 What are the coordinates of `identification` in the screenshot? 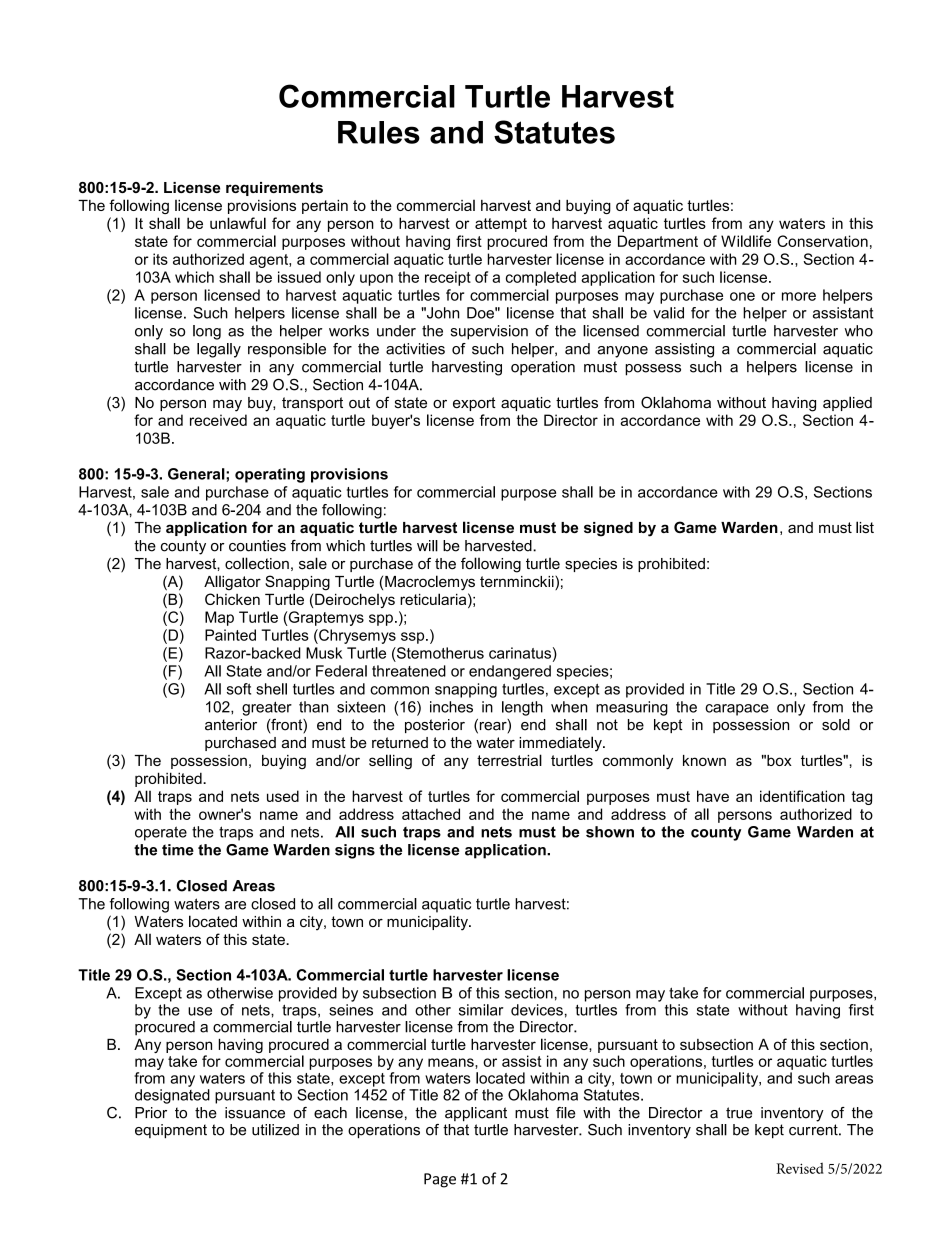 It's located at (802, 796).
